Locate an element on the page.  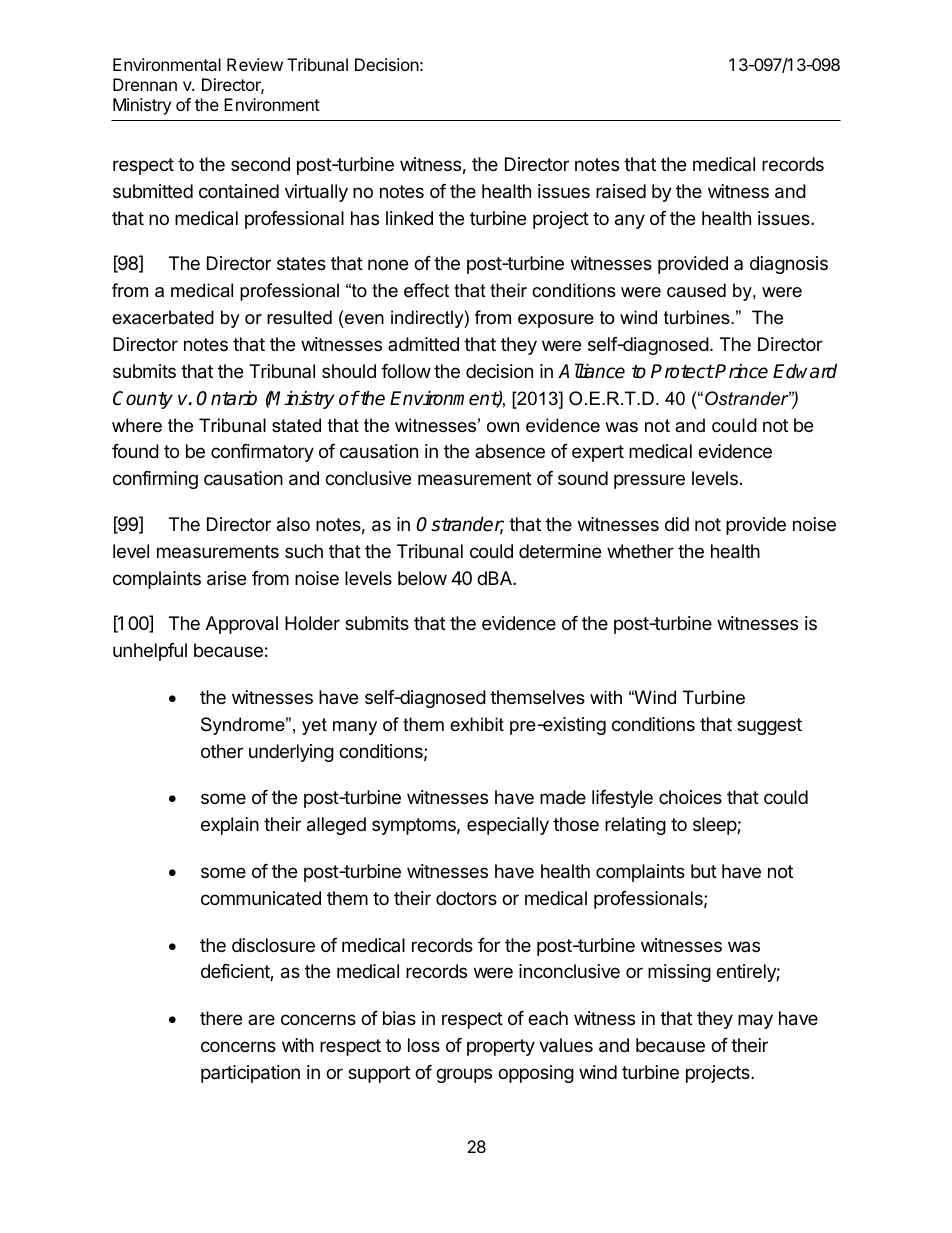
own is located at coordinates (503, 427).
